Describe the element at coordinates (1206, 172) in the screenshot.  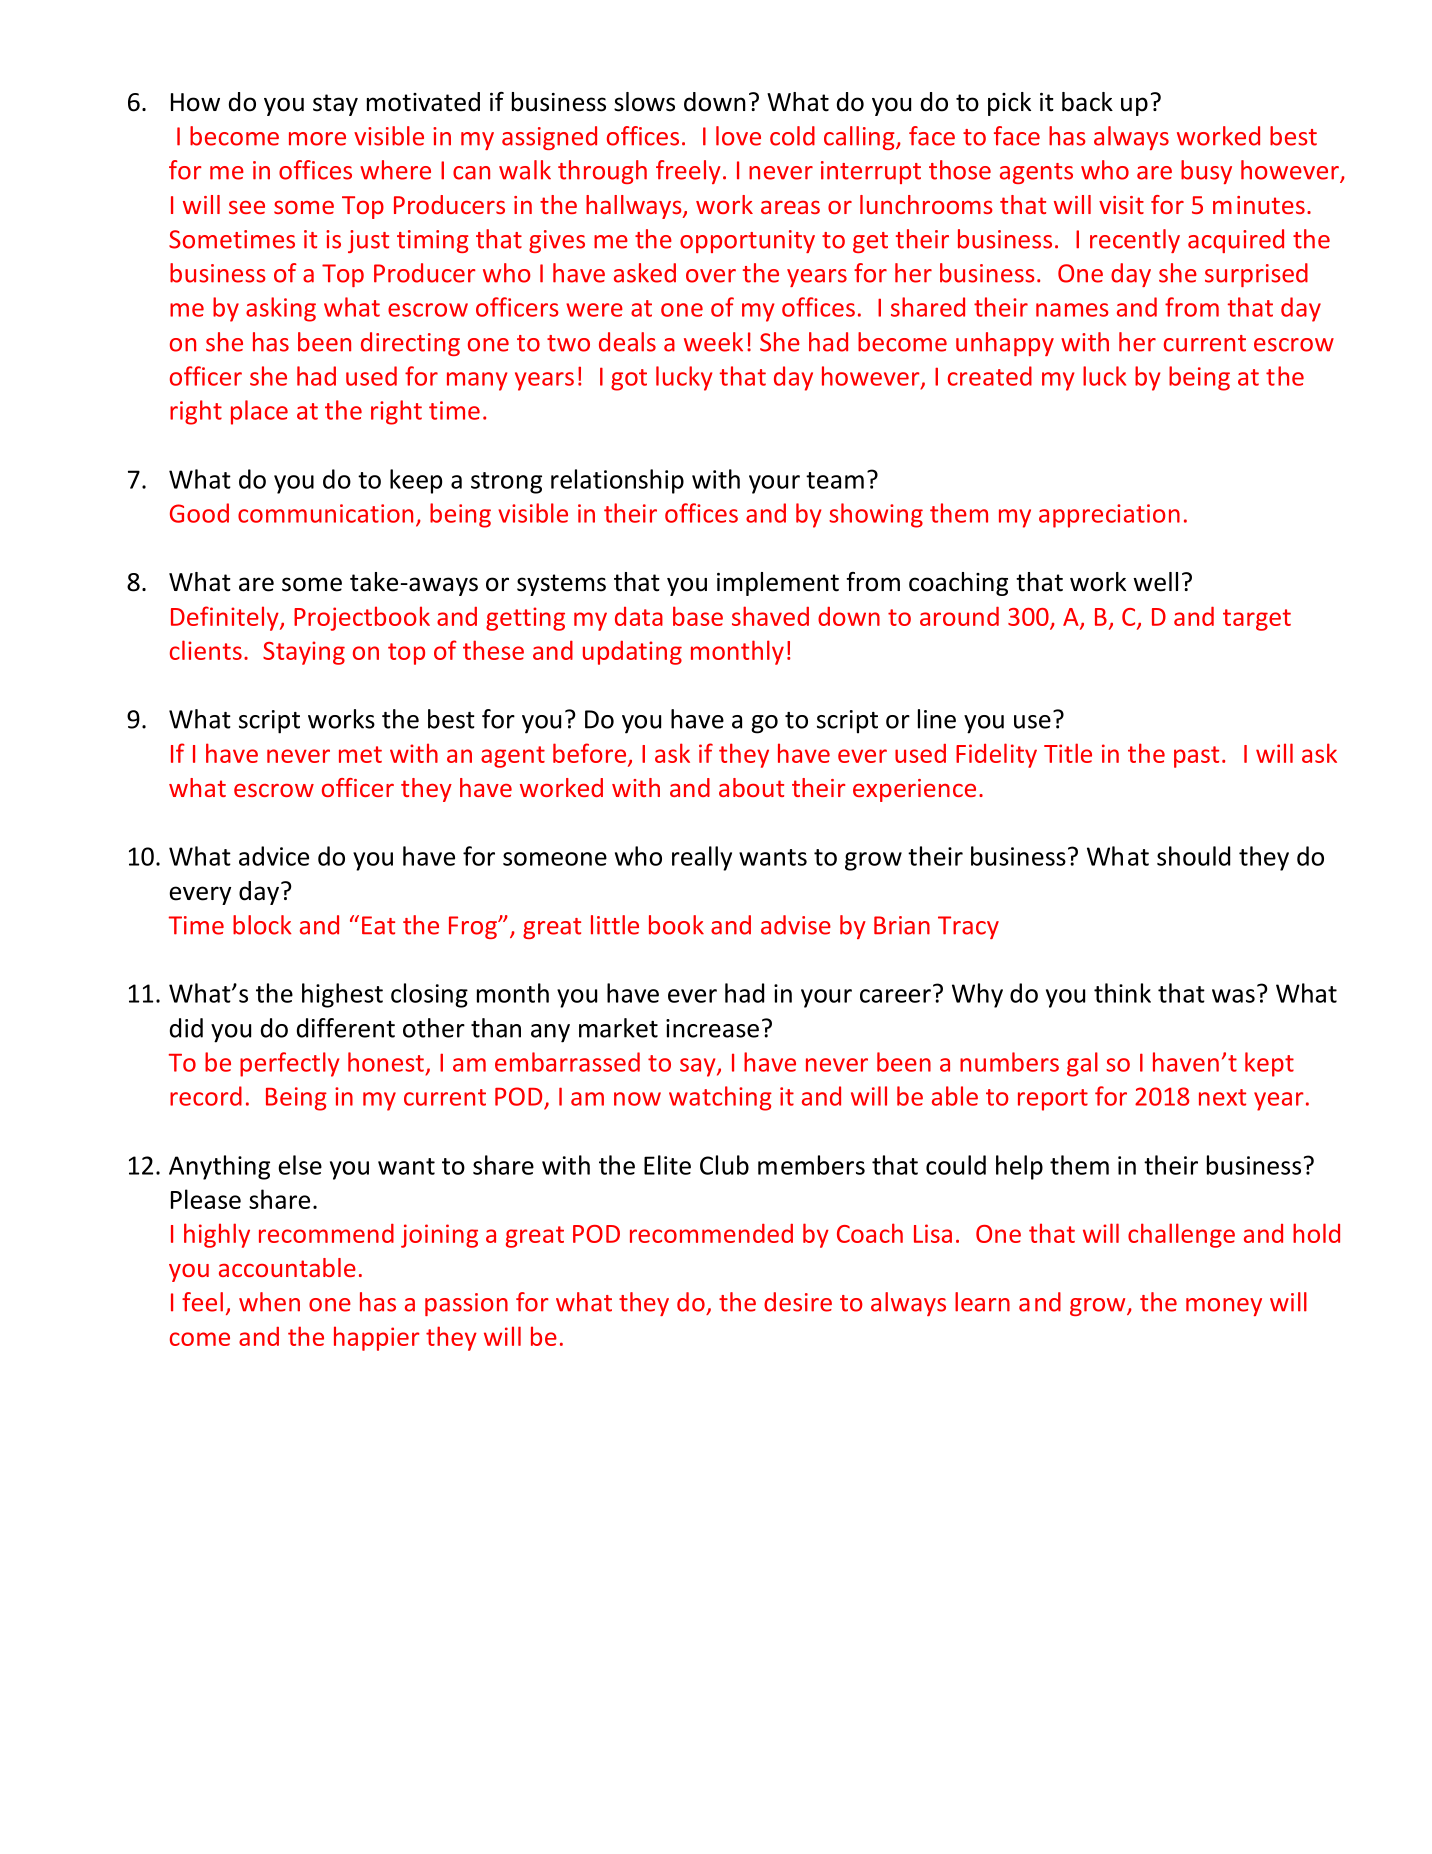
I see `busy` at that location.
